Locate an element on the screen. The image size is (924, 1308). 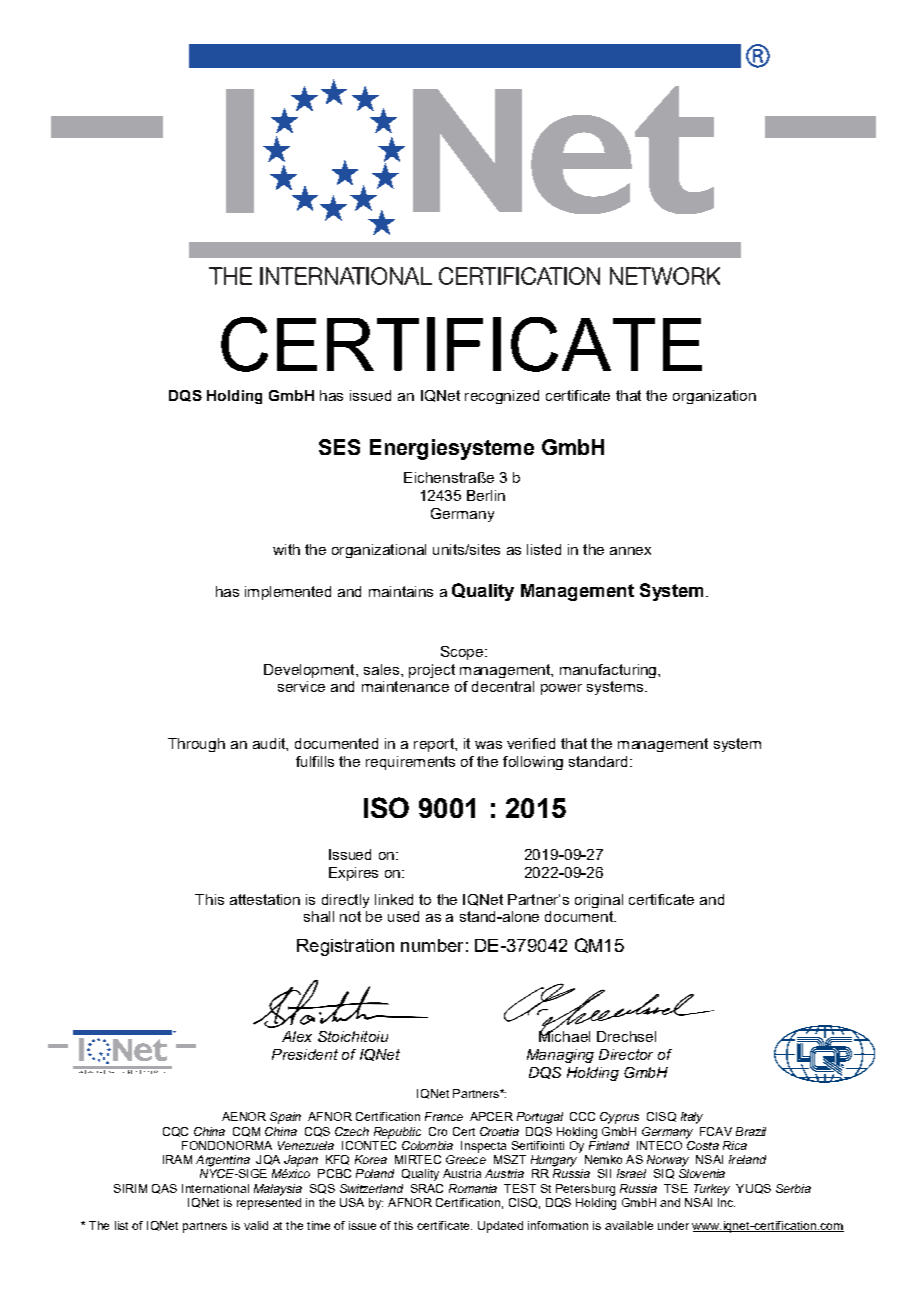
service is located at coordinates (301, 686).
